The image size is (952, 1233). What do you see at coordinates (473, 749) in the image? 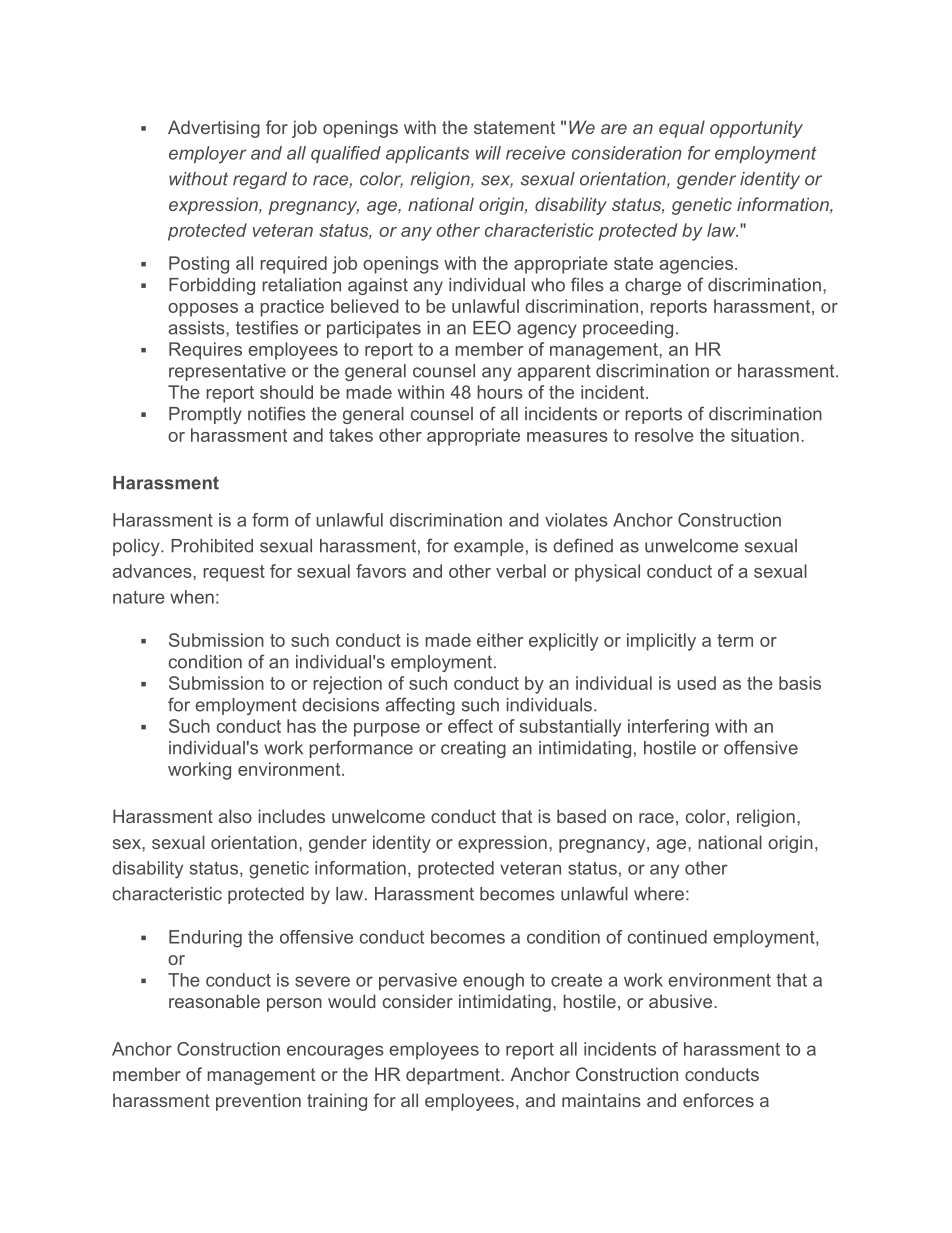
I see `creating` at bounding box center [473, 749].
